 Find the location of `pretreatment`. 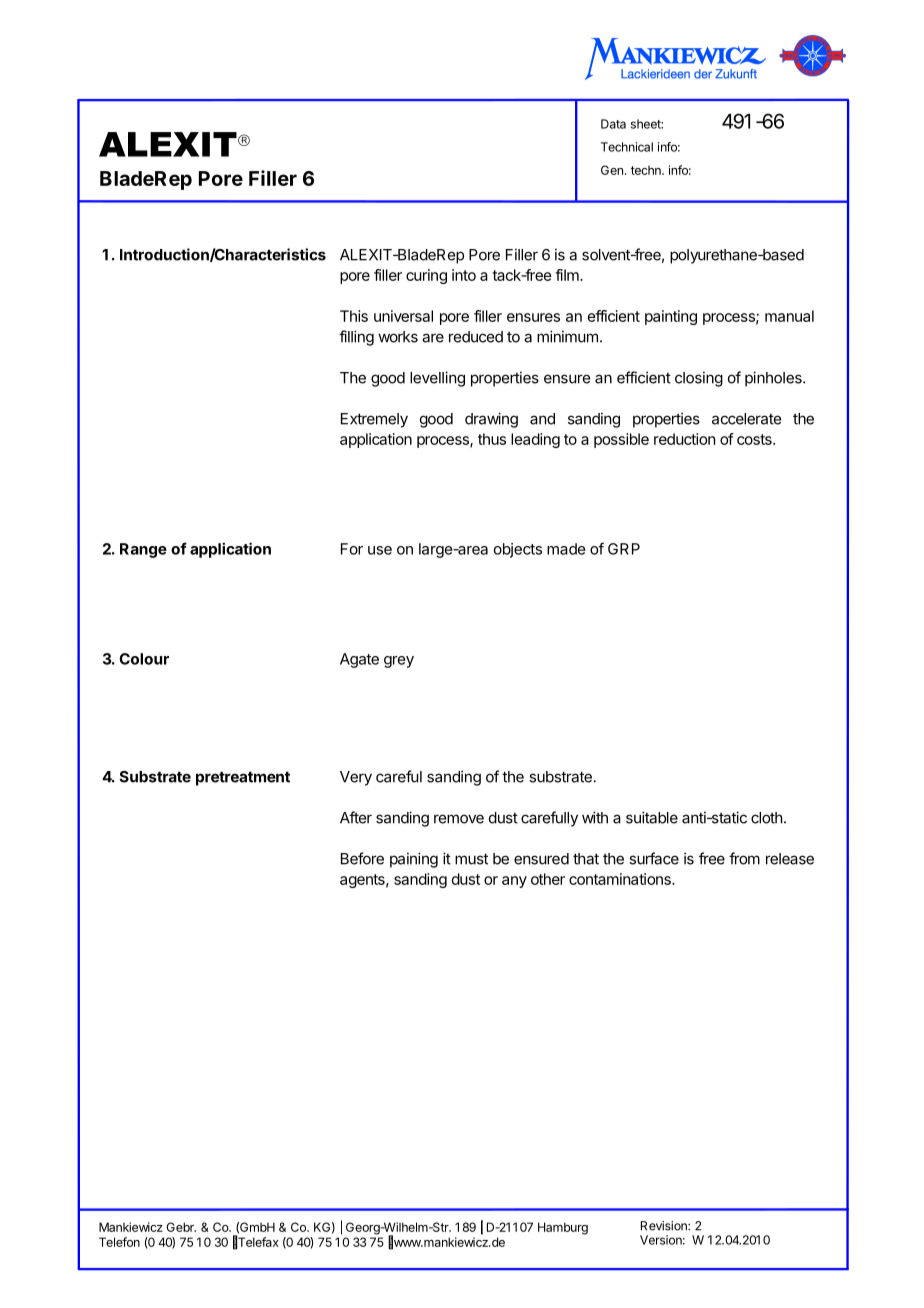

pretreatment is located at coordinates (243, 778).
